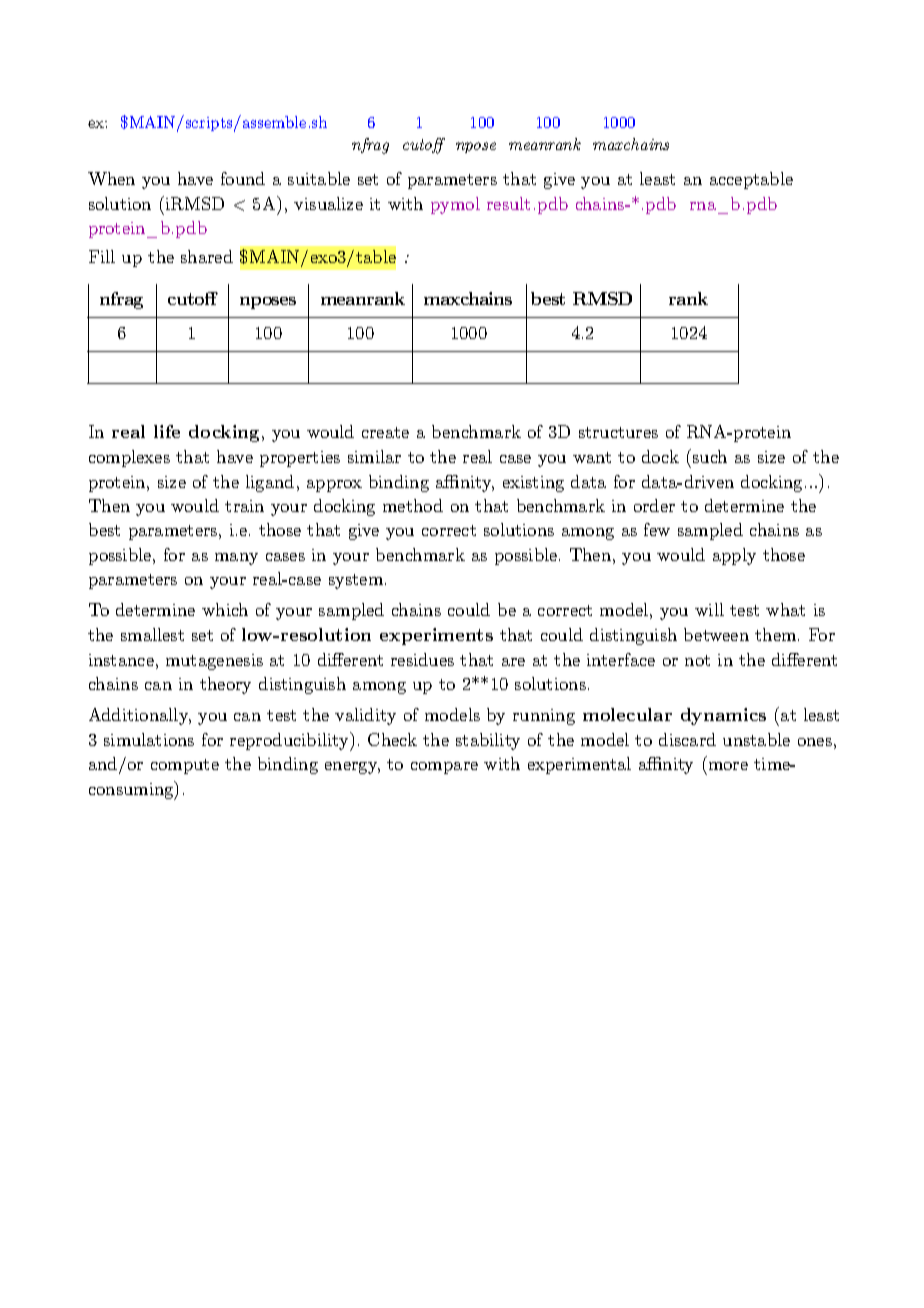 This page has width=924, height=1308. I want to click on found, so click(243, 178).
